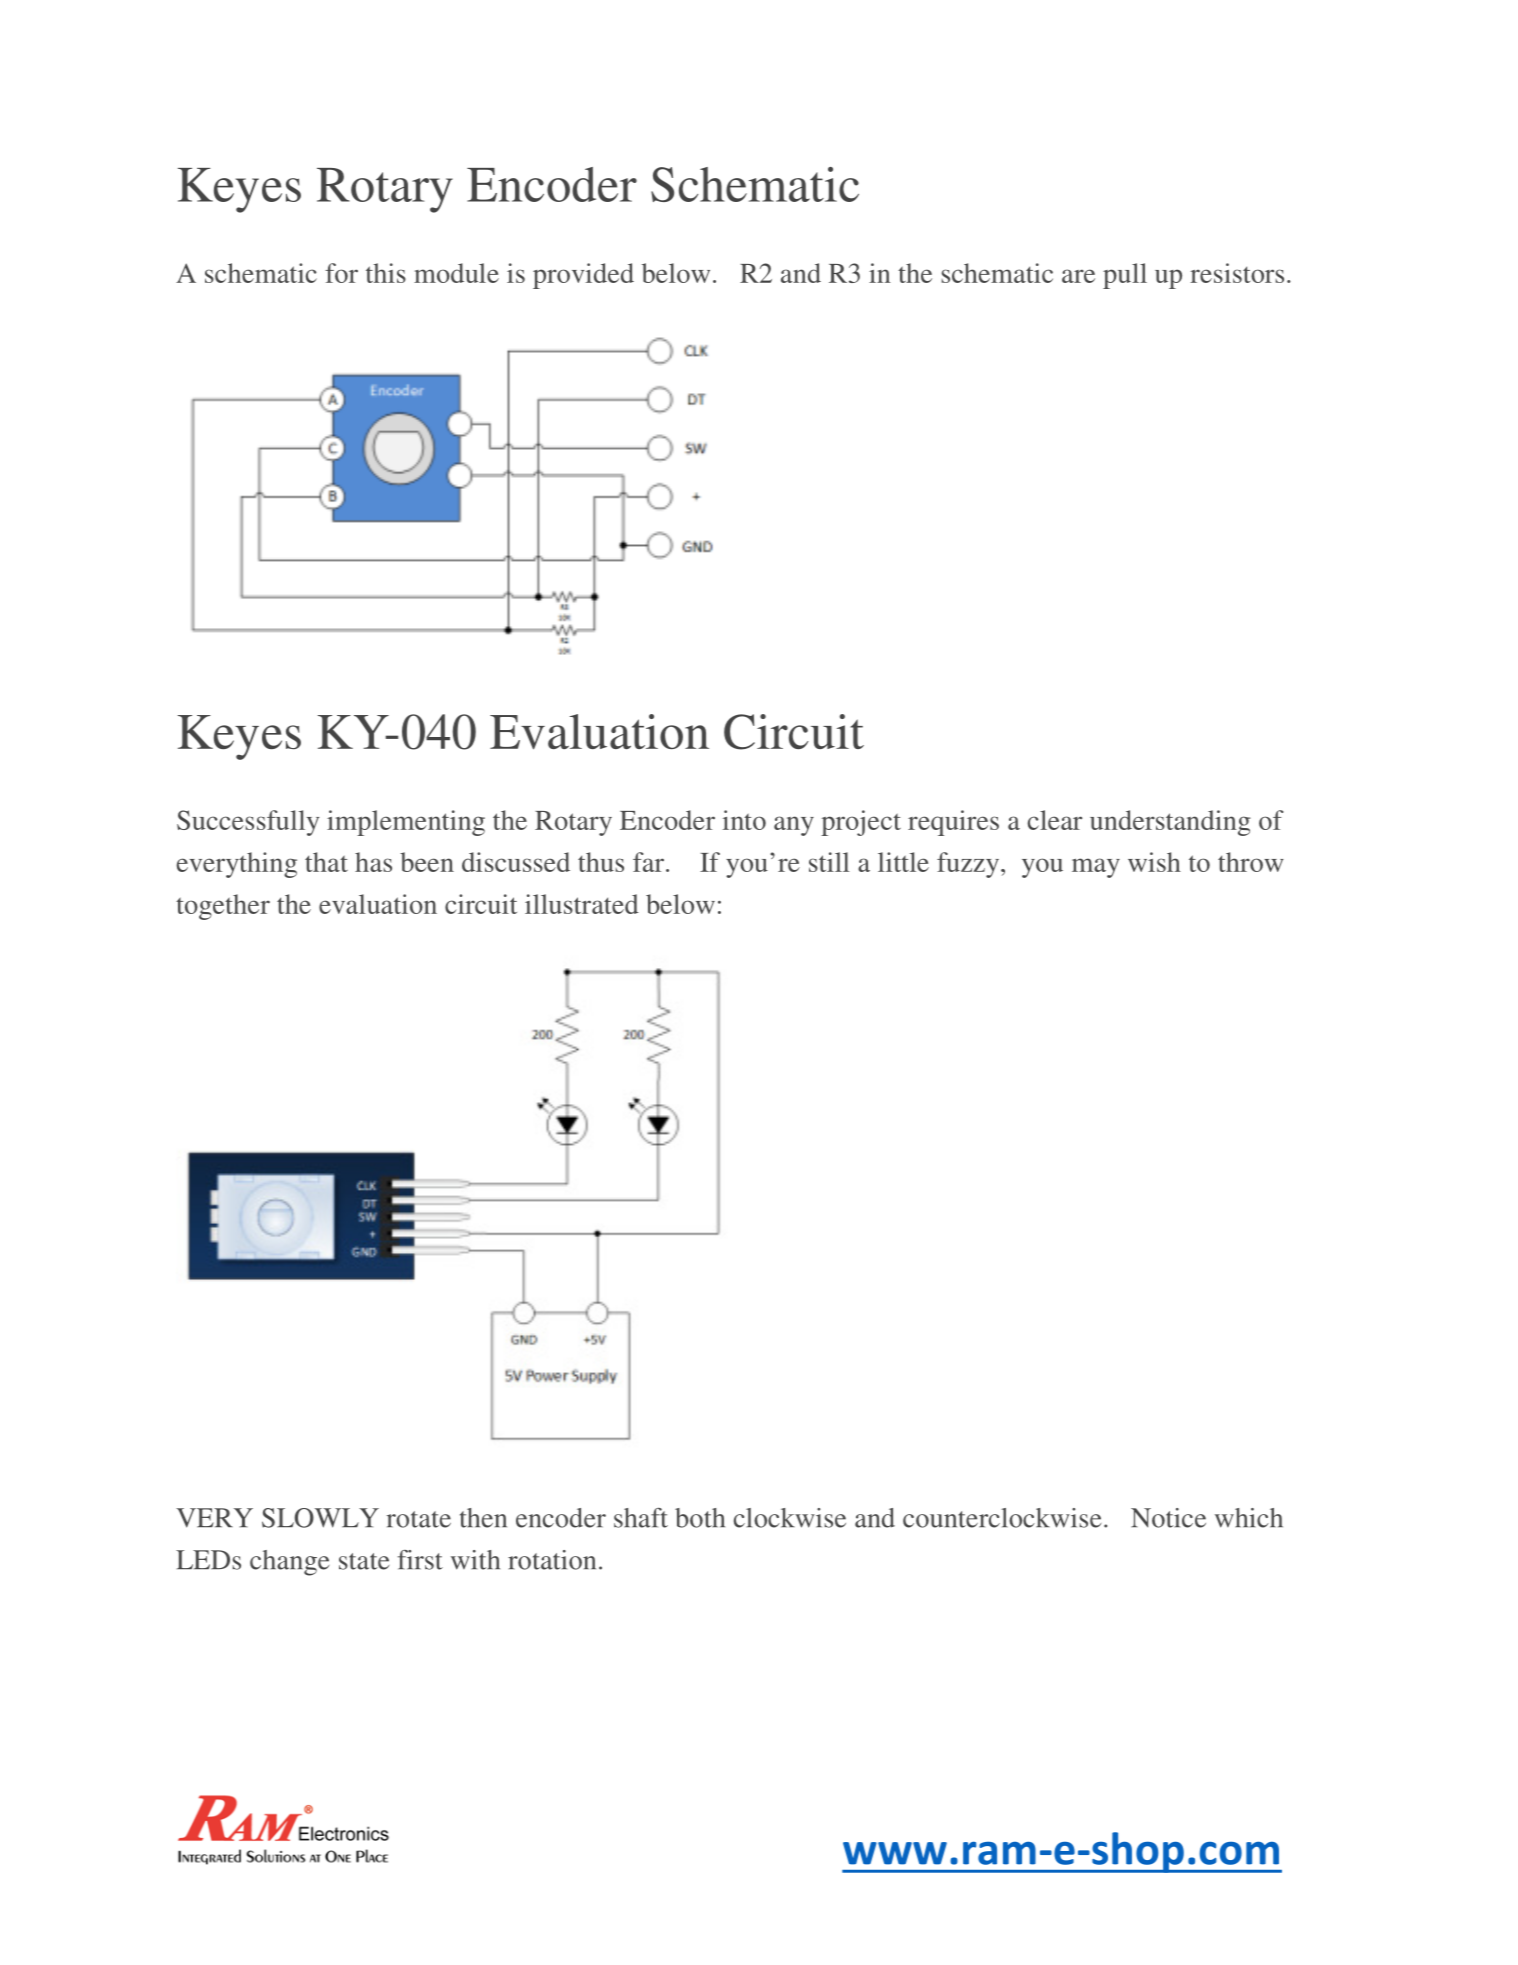 The image size is (1518, 1965). What do you see at coordinates (700, 1518) in the page?
I see `both` at bounding box center [700, 1518].
